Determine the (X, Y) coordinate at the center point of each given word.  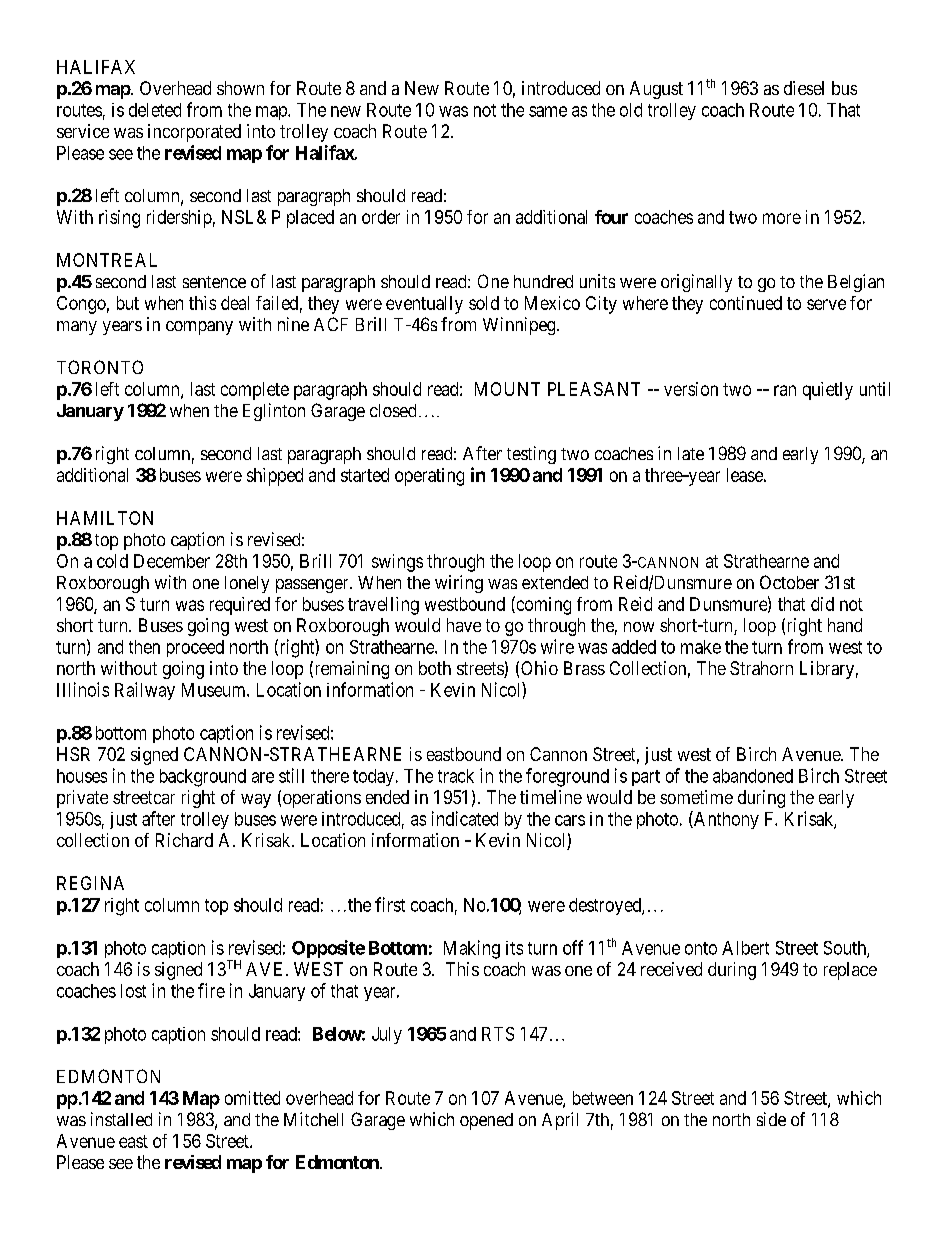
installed (121, 1119)
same (548, 111)
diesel (804, 88)
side (771, 1119)
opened (486, 1121)
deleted (155, 110)
